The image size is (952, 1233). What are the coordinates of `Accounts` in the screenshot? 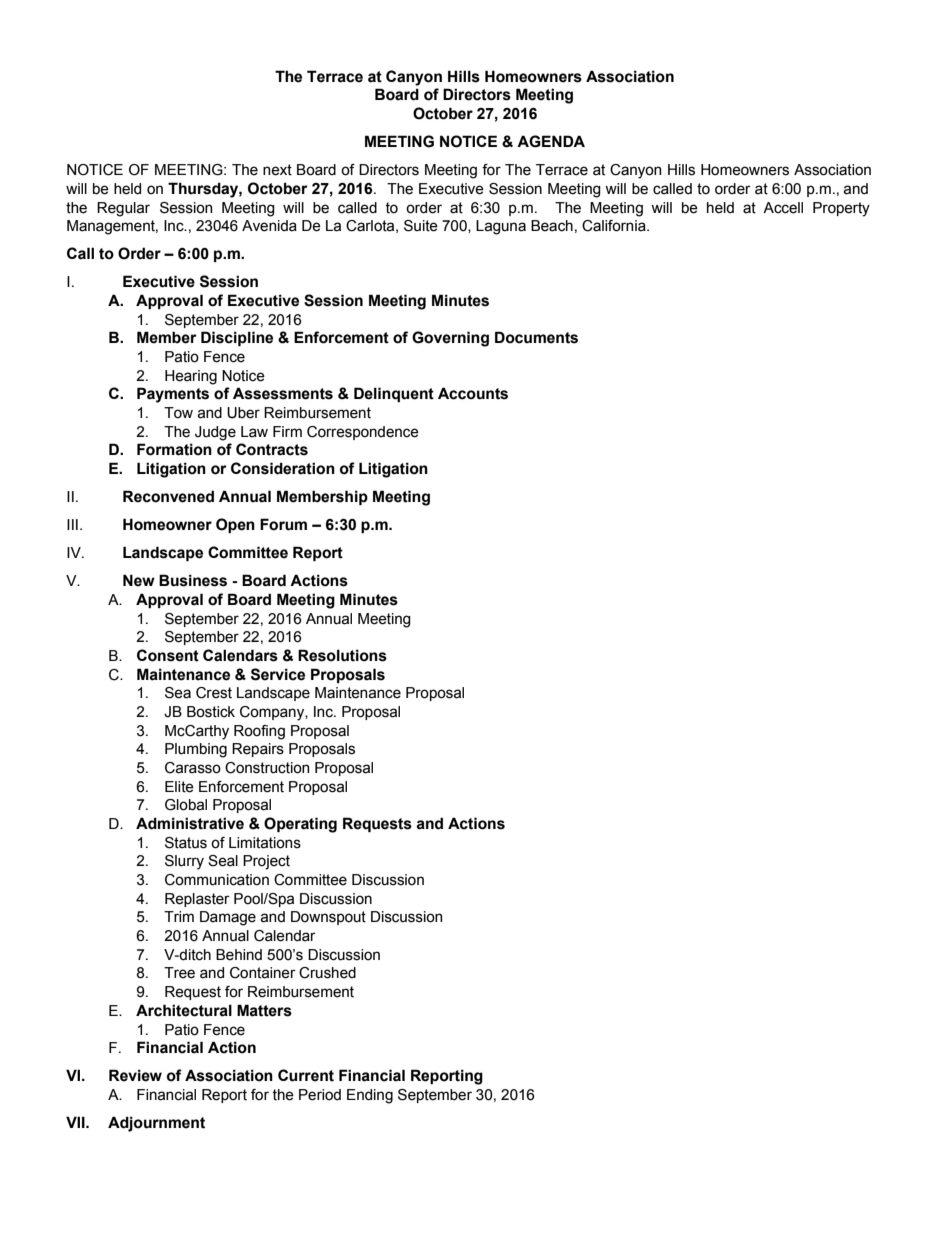 It's located at (473, 393).
